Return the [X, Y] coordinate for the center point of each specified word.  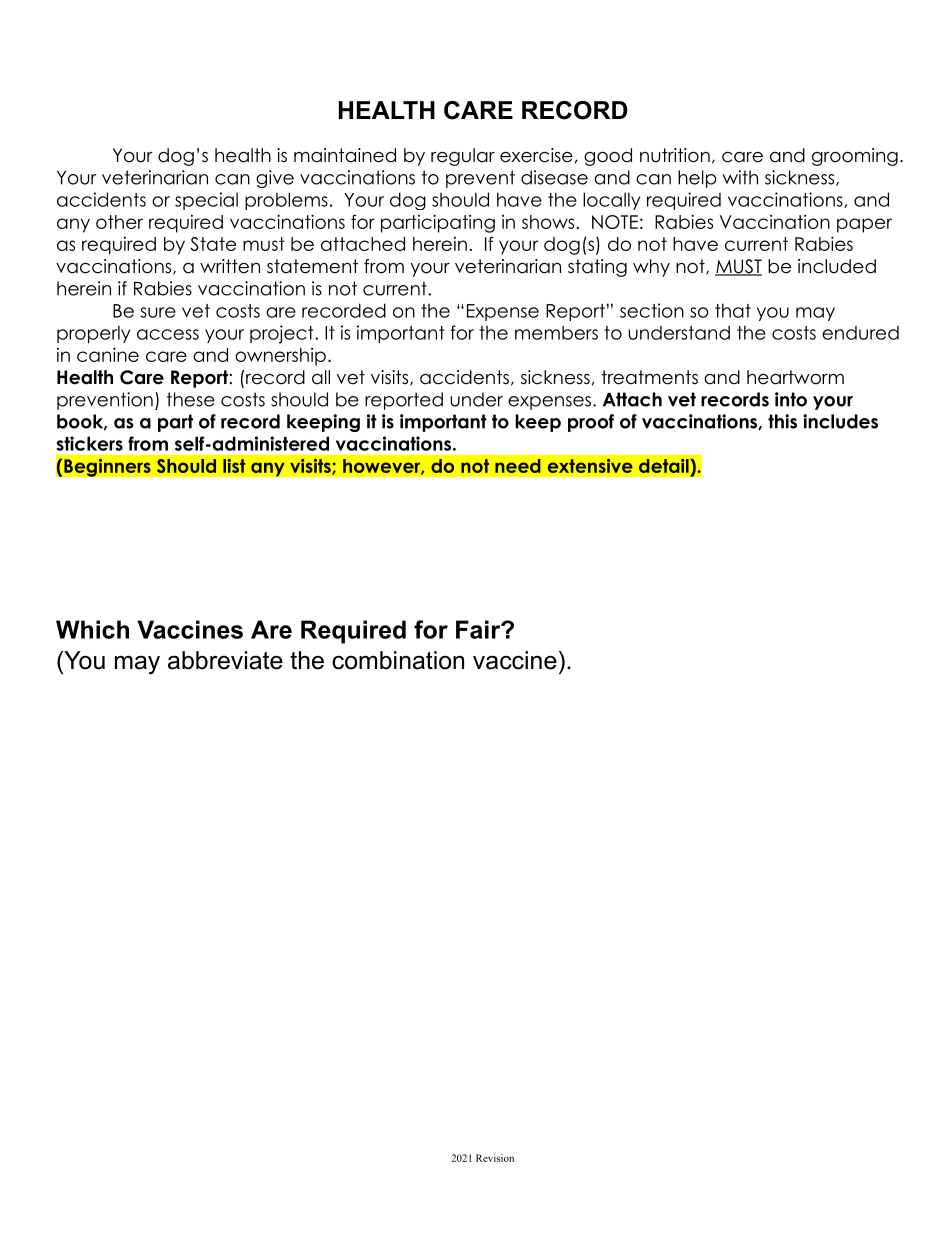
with [740, 177]
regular [463, 157]
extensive [590, 466]
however [382, 467]
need [518, 466]
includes [840, 421]
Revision [495, 1158]
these [191, 399]
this [782, 421]
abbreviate [225, 660]
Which [92, 629]
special [206, 201]
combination [398, 660]
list [234, 466]
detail [664, 466]
